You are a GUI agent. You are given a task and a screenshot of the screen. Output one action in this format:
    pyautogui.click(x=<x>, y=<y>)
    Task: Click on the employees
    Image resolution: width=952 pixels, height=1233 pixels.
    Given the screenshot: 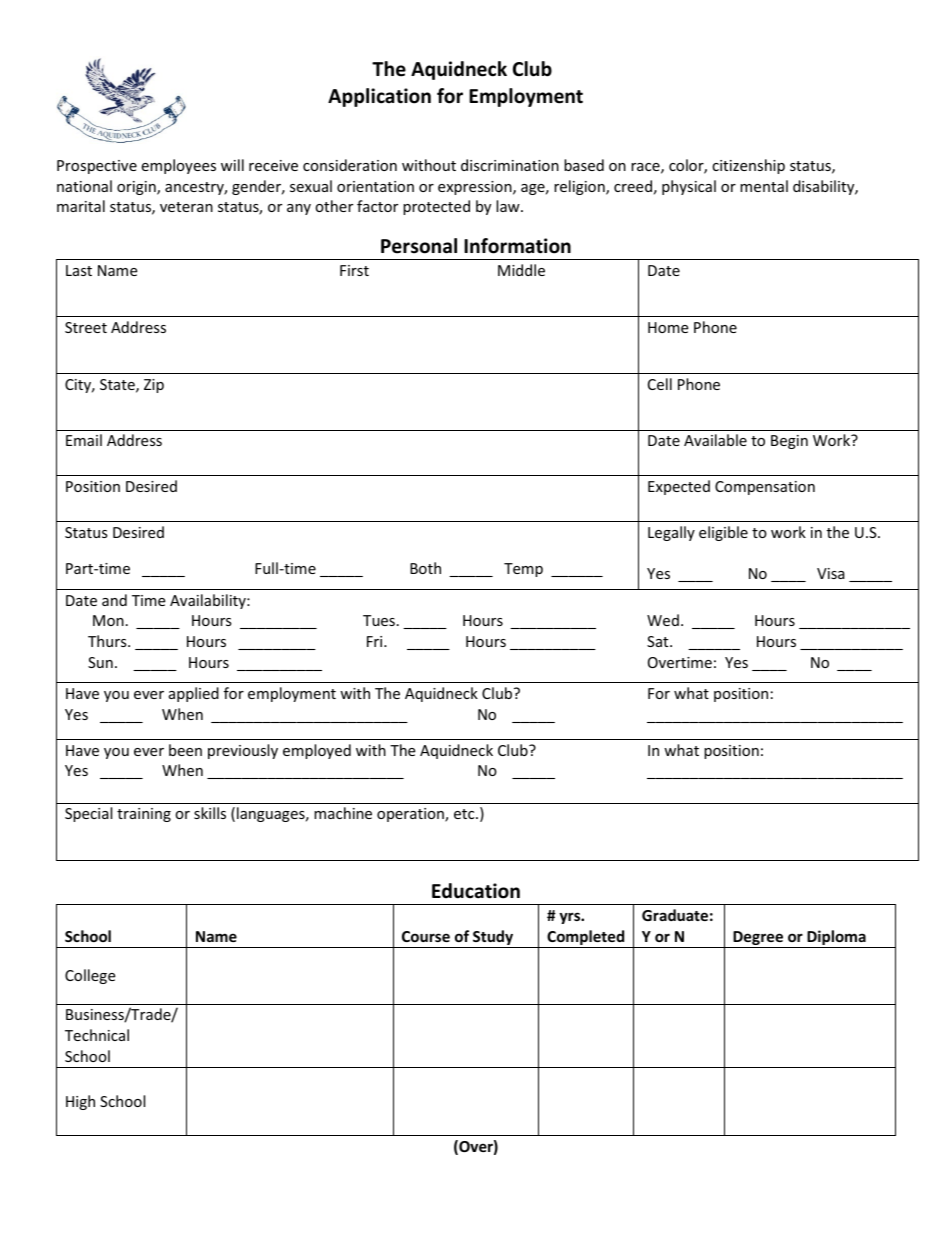 What is the action you would take?
    pyautogui.click(x=178, y=166)
